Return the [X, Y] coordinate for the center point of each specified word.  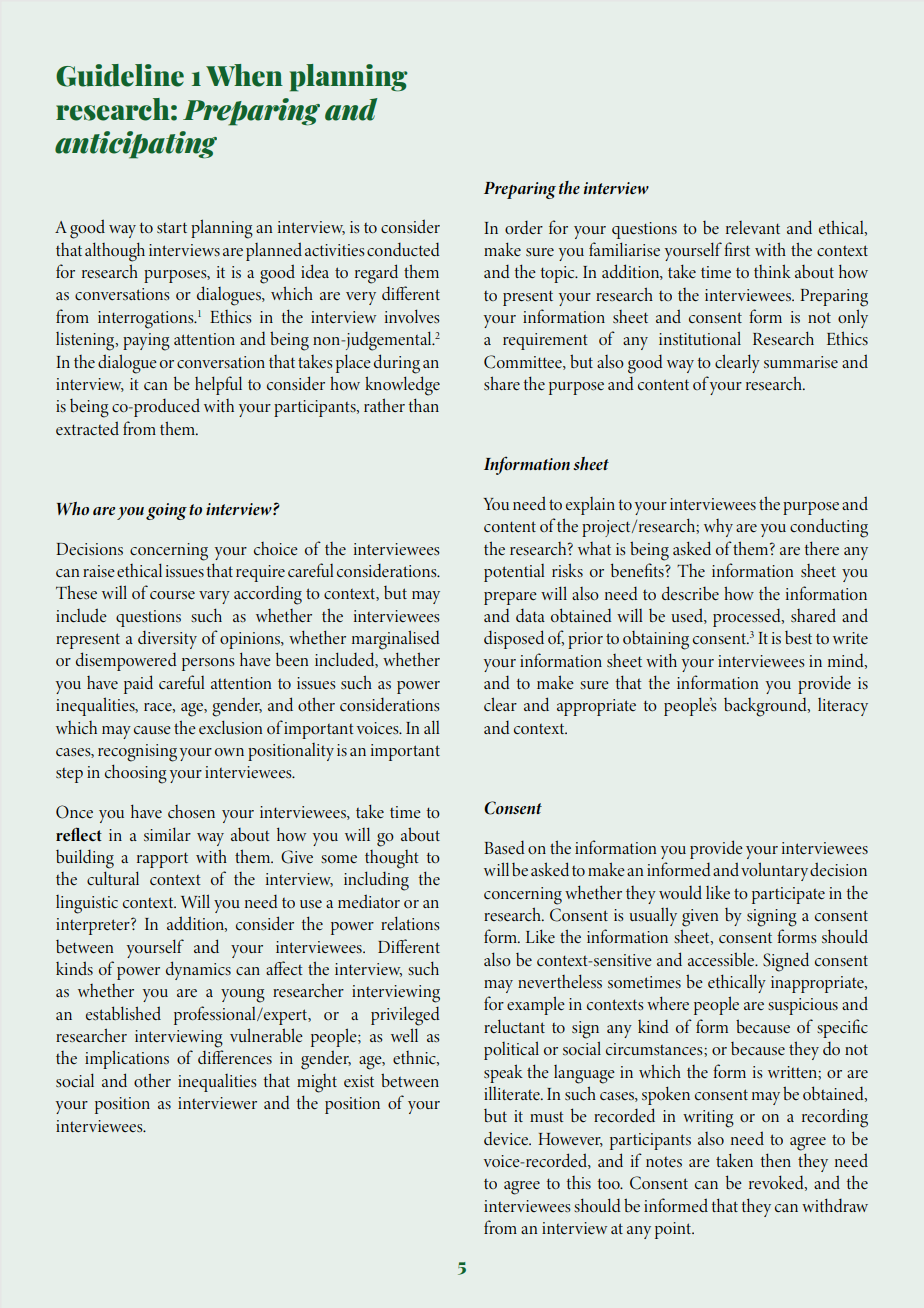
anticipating [136, 145]
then [776, 1160]
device [507, 1138]
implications [127, 1059]
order [524, 227]
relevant [753, 227]
